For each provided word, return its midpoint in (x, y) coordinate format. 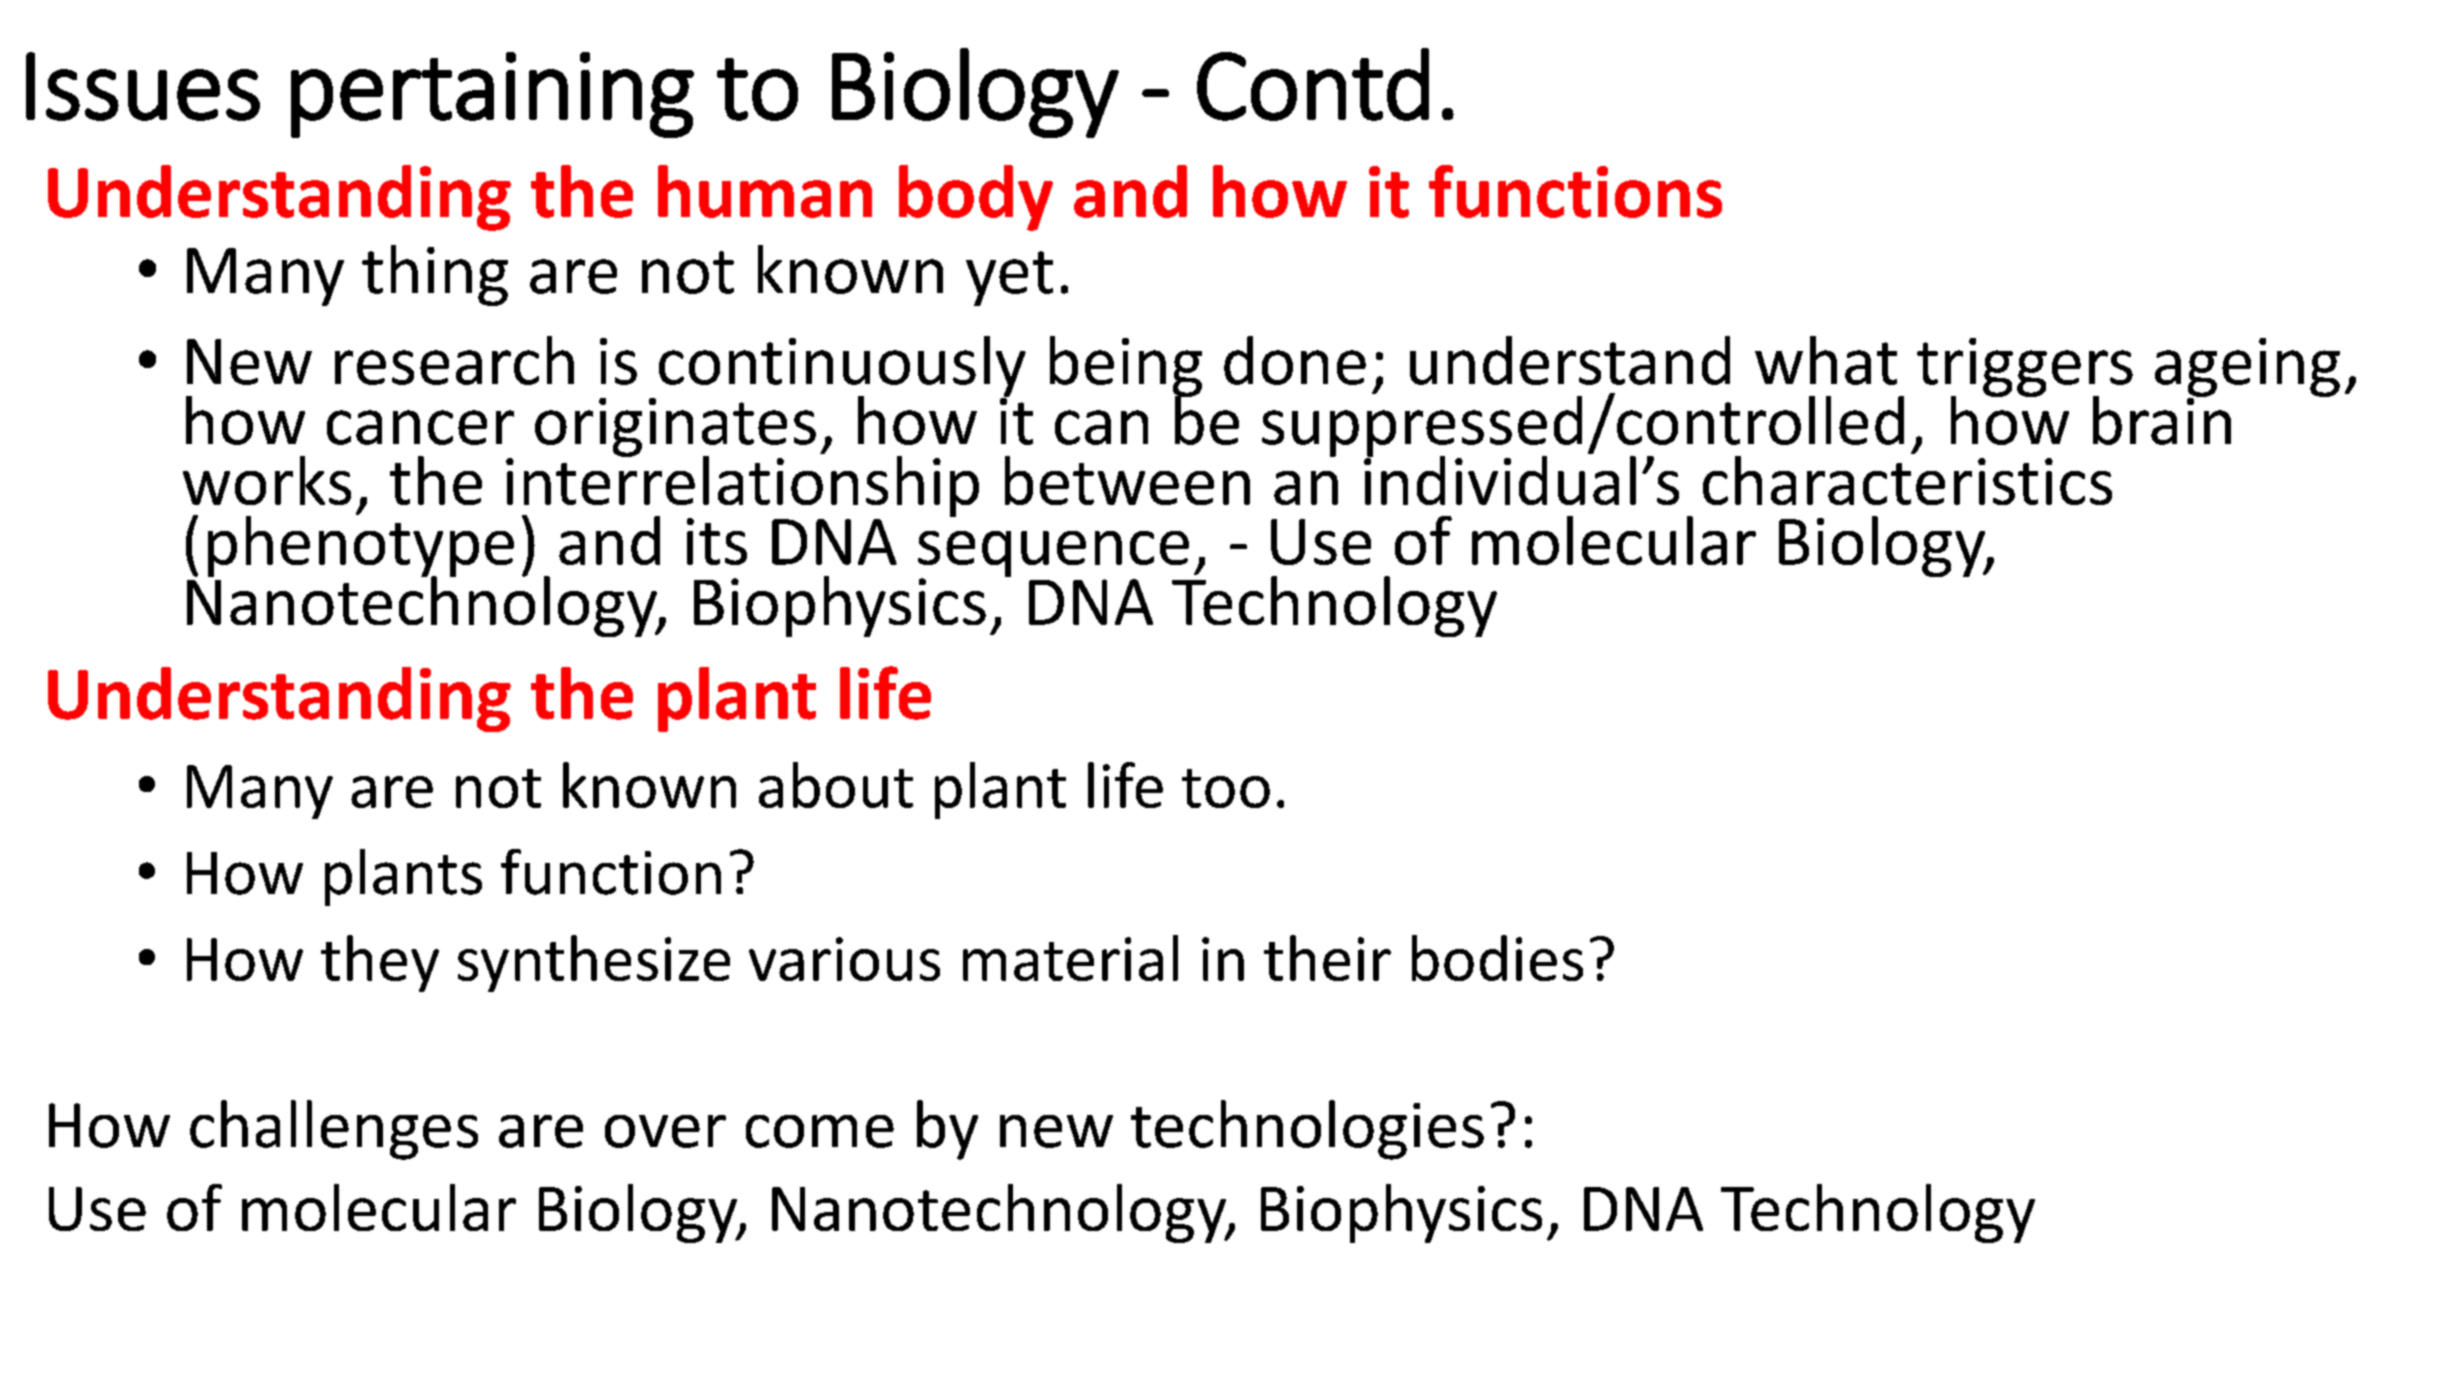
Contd (1313, 84)
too (1226, 788)
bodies (1497, 958)
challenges (334, 1130)
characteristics (1907, 479)
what (1826, 360)
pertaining (492, 95)
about (836, 785)
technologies (1307, 1130)
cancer (420, 427)
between (1127, 480)
